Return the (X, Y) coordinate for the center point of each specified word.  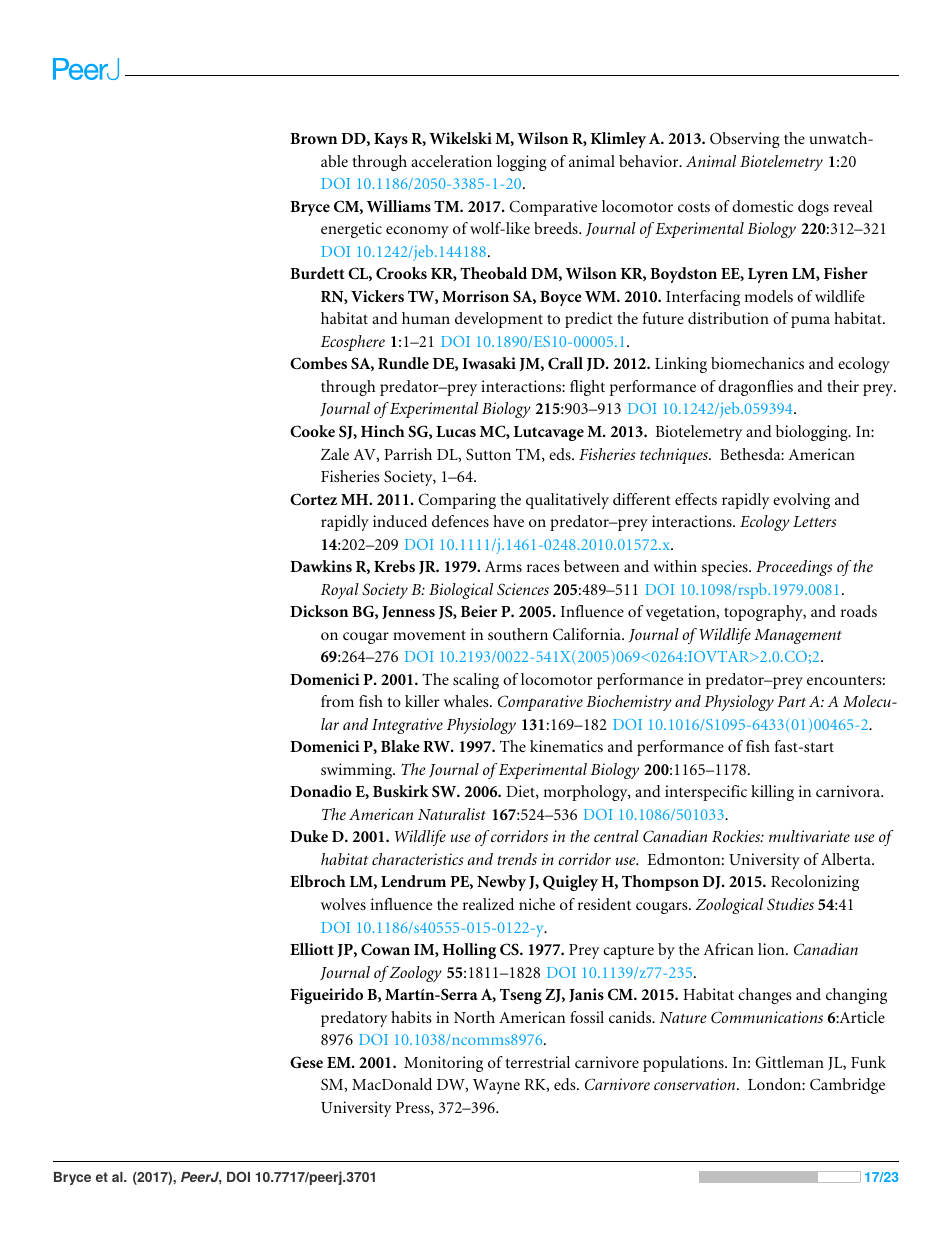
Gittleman (789, 1062)
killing (772, 793)
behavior (650, 161)
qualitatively (567, 501)
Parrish (408, 454)
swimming (358, 771)
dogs (813, 208)
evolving (801, 501)
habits (411, 1017)
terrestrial (538, 1062)
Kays (391, 140)
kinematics (566, 746)
